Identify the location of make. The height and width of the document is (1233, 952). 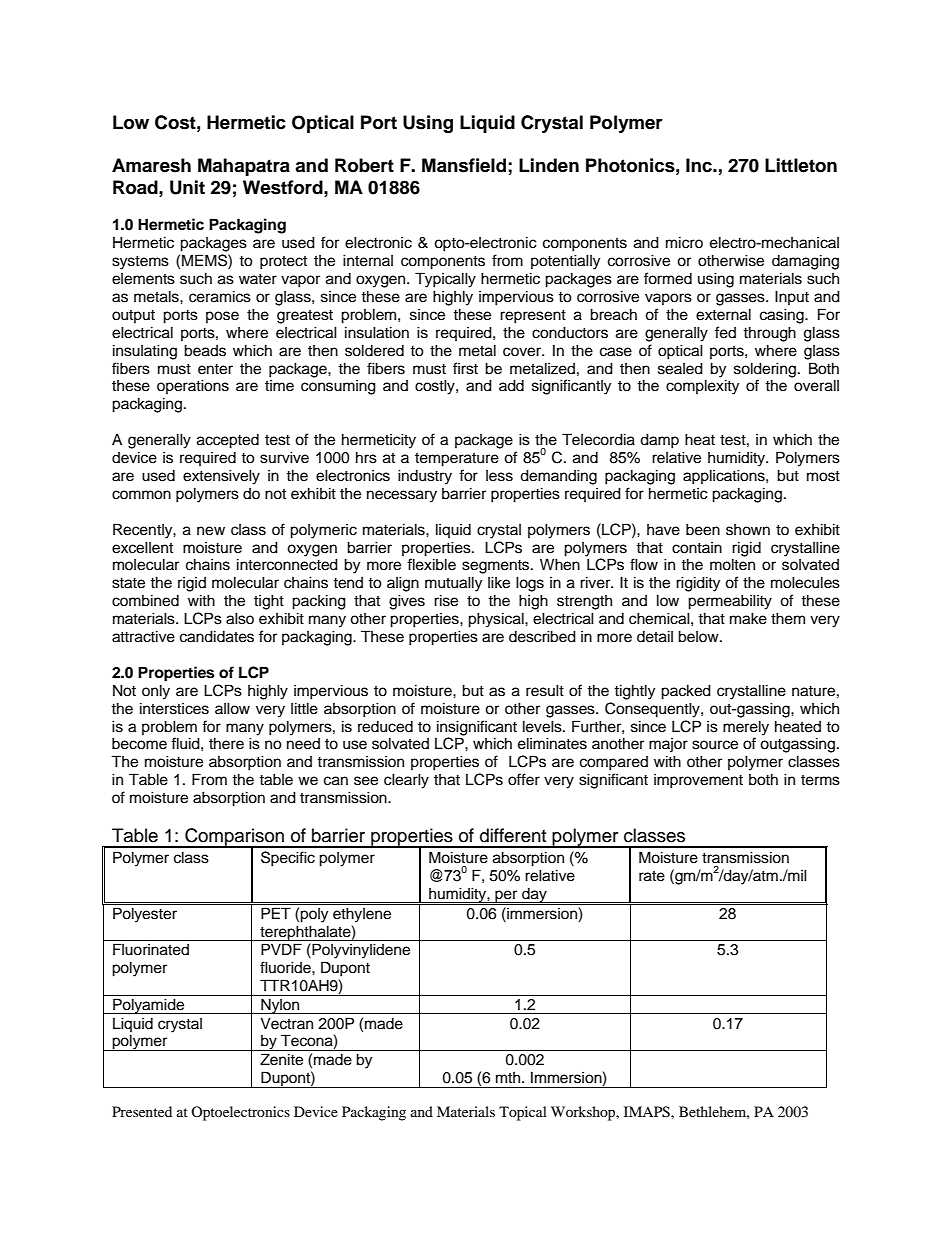
(748, 618).
